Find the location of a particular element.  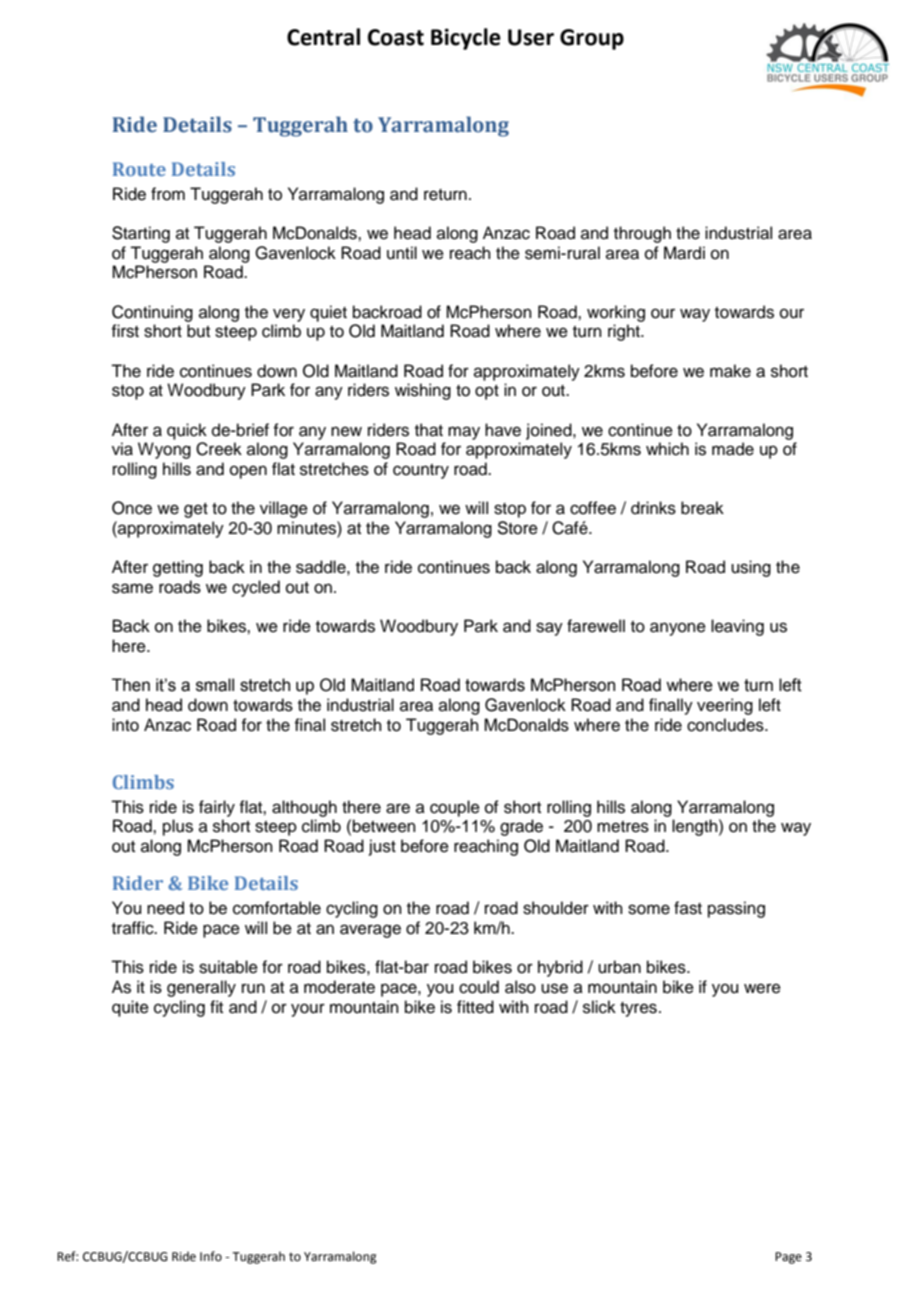

Info is located at coordinates (211, 1256).
